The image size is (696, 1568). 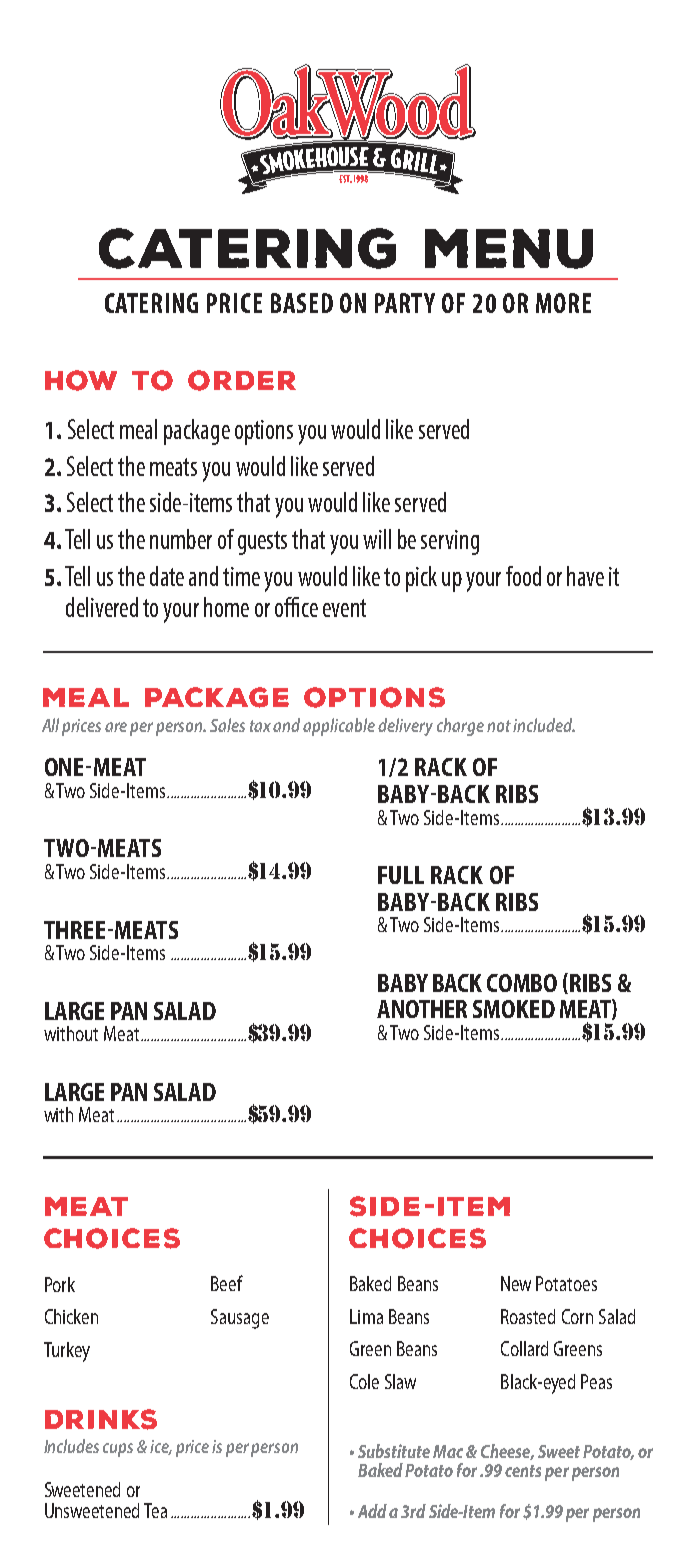 I want to click on COMBO, so click(x=522, y=983).
